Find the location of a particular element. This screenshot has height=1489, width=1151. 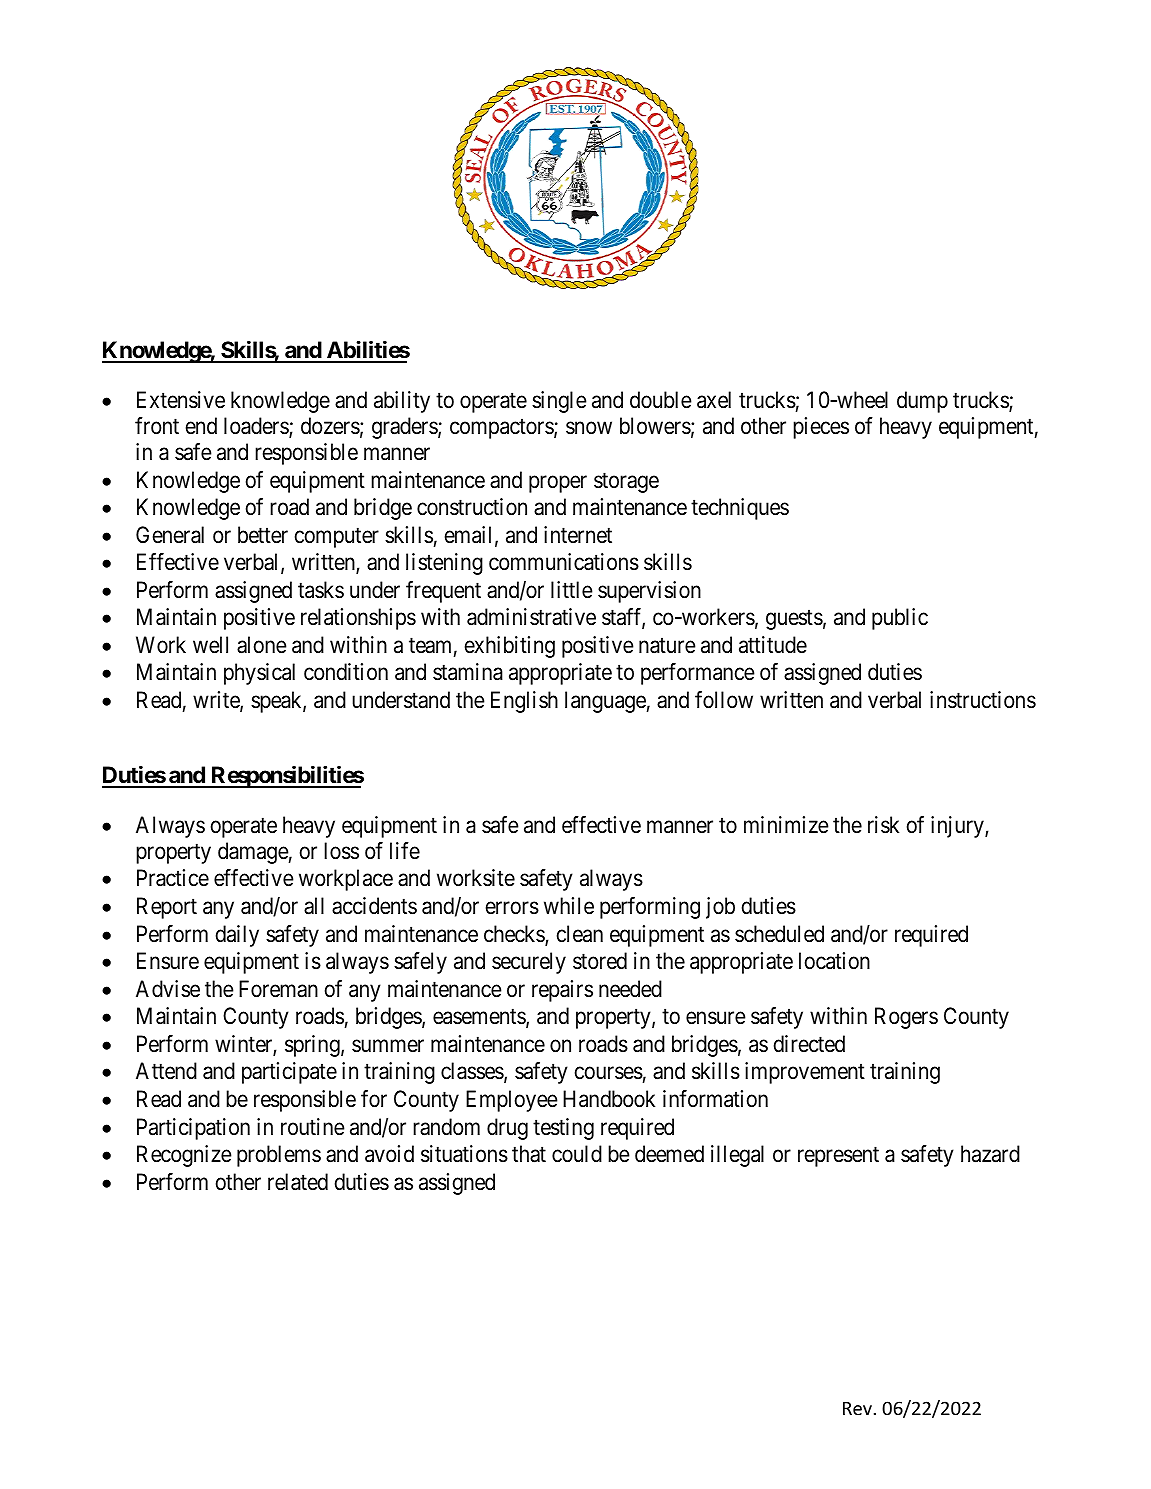

related is located at coordinates (298, 1182).
